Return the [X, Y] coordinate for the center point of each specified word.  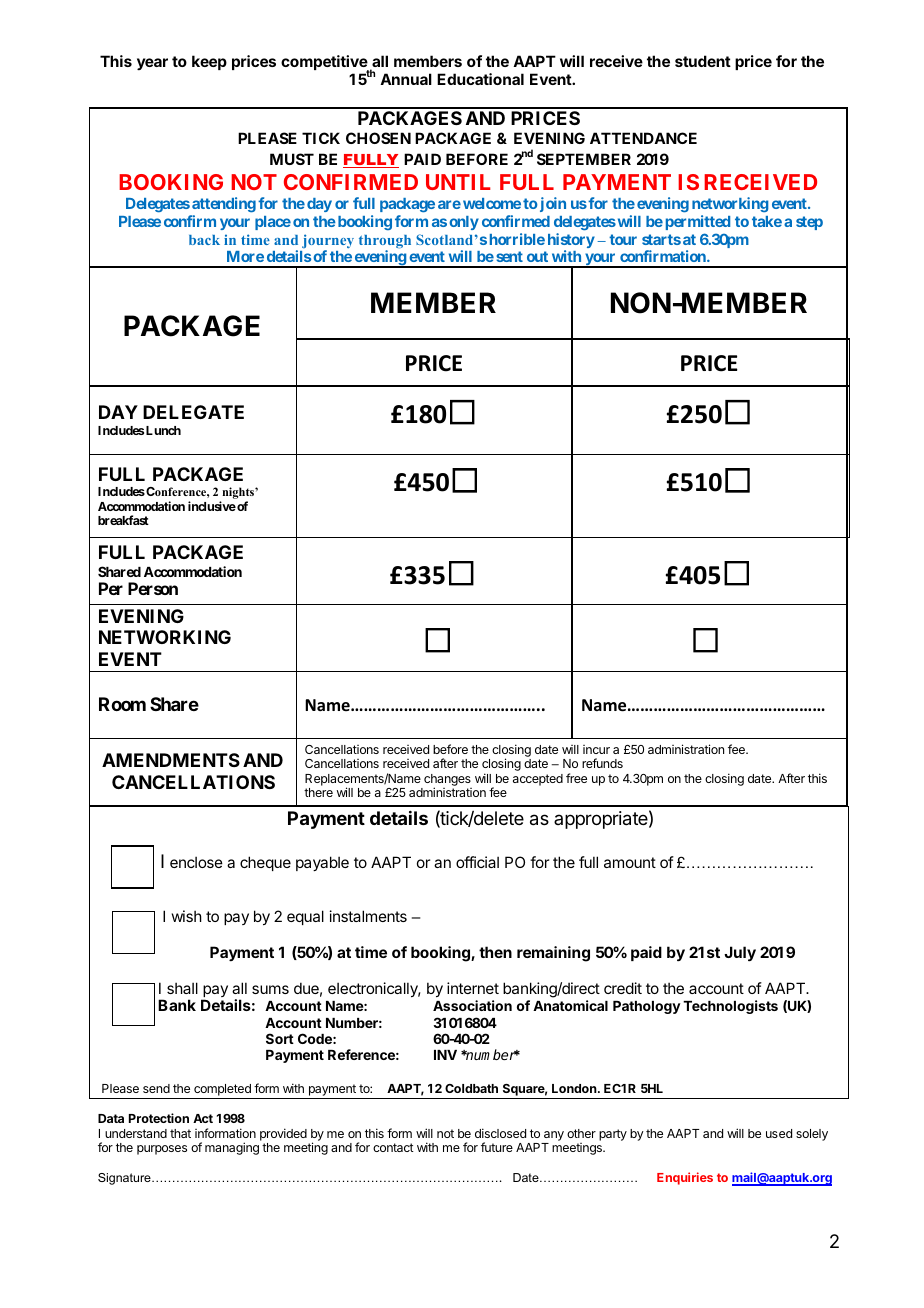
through [385, 243]
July [740, 953]
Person [153, 588]
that [180, 1133]
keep [209, 62]
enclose [196, 862]
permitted [698, 222]
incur [596, 749]
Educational [480, 79]
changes [447, 781]
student [703, 61]
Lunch [163, 430]
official [477, 862]
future [497, 1147]
